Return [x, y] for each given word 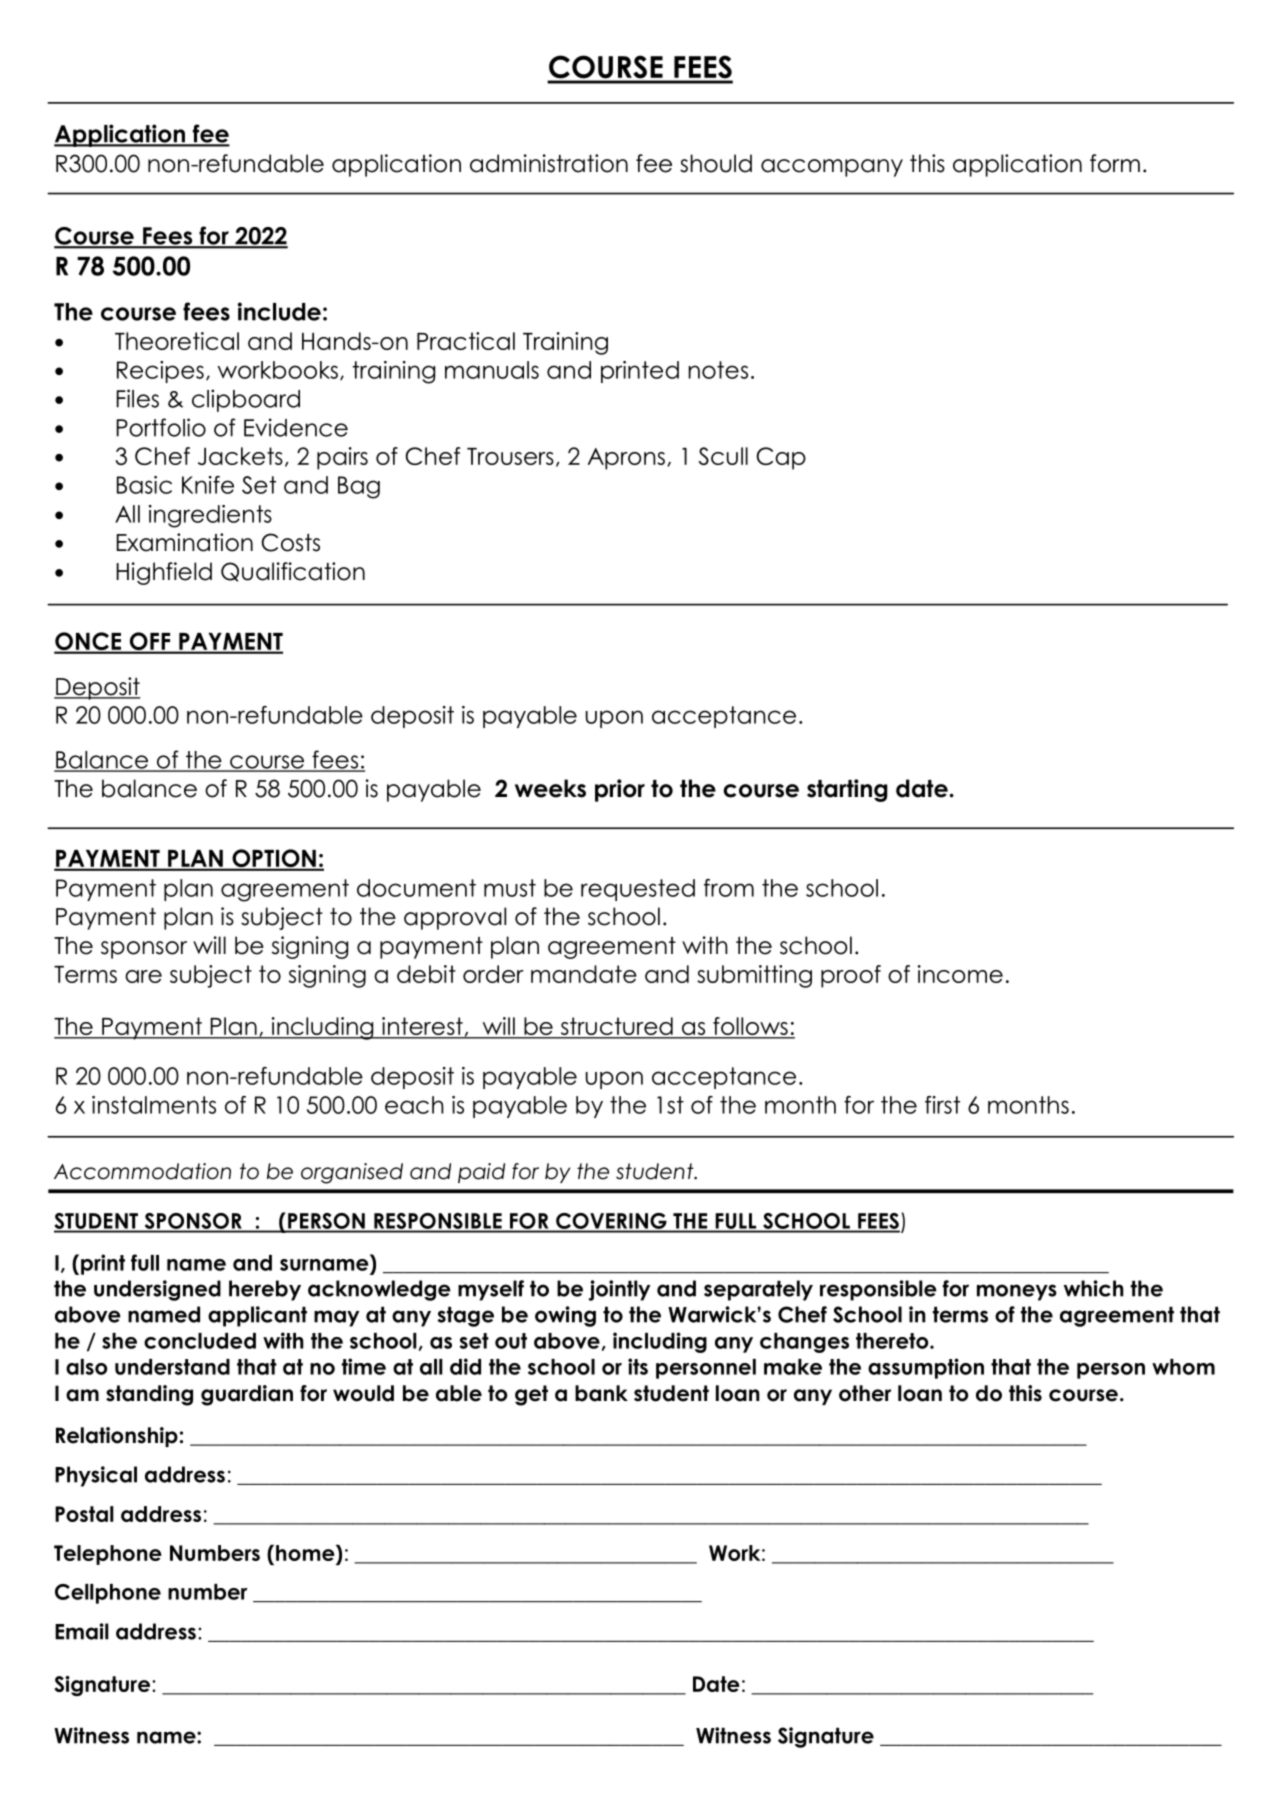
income [960, 974]
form [1115, 163]
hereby [265, 1290]
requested [638, 890]
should [716, 163]
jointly [619, 1290]
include [279, 311]
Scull [723, 456]
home [306, 1554]
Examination [185, 542]
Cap [781, 458]
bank [601, 1393]
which [1093, 1288]
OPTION [274, 859]
